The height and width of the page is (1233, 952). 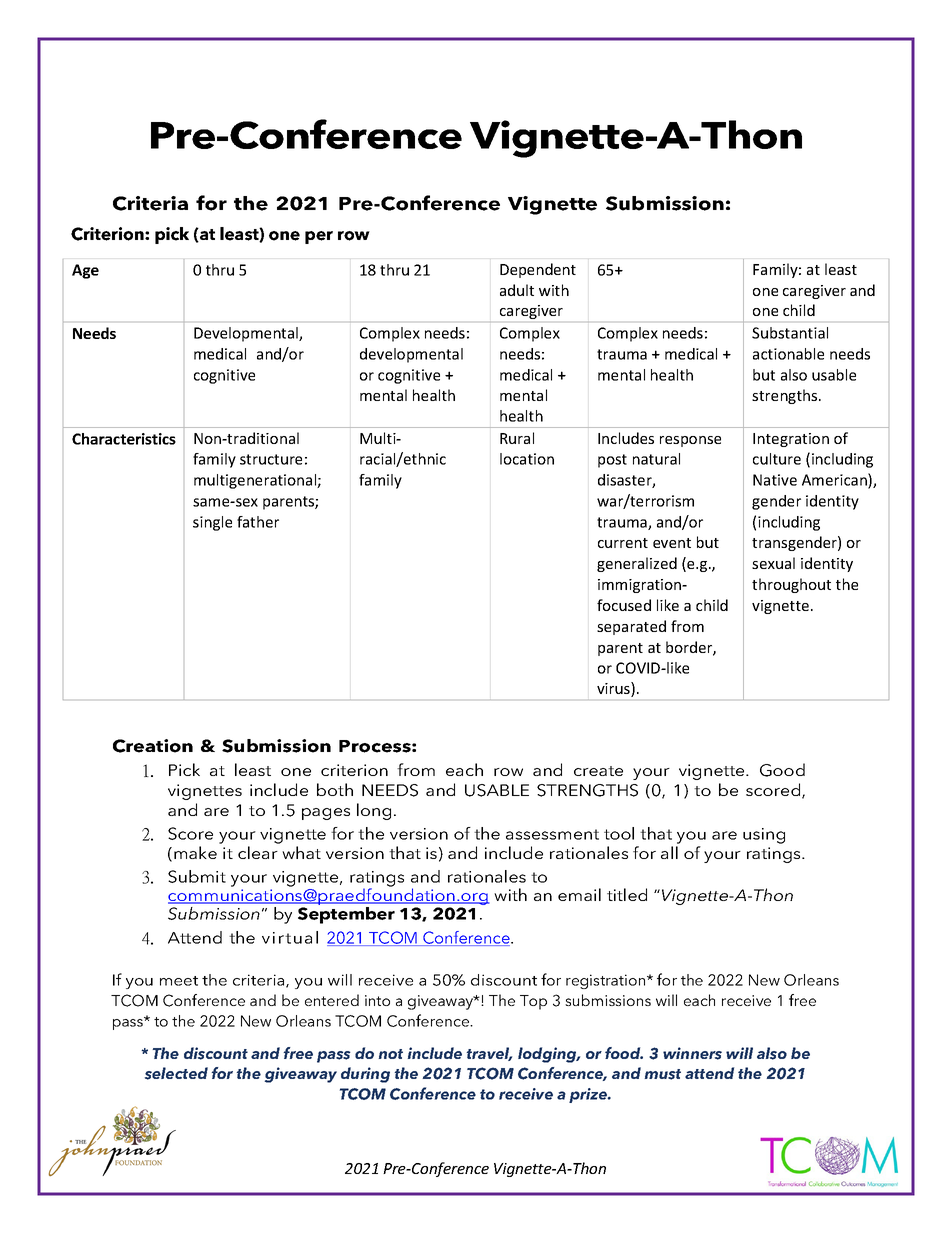 What do you see at coordinates (391, 1054) in the page?
I see `not` at bounding box center [391, 1054].
